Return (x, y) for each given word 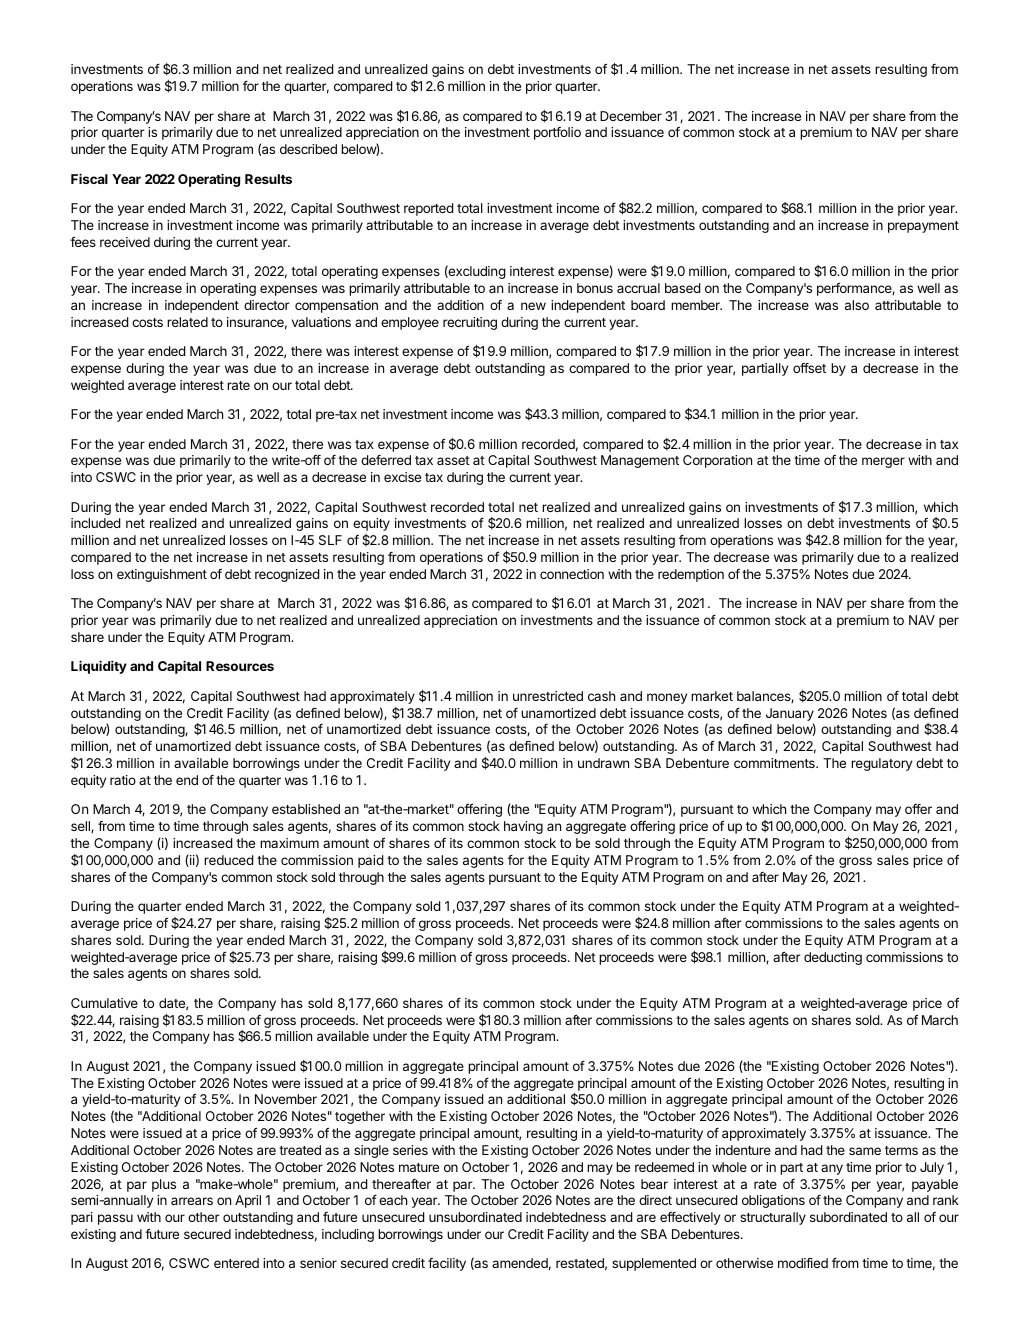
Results (268, 179)
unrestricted (548, 696)
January (790, 714)
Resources (240, 666)
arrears (192, 1201)
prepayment (923, 227)
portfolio (557, 133)
